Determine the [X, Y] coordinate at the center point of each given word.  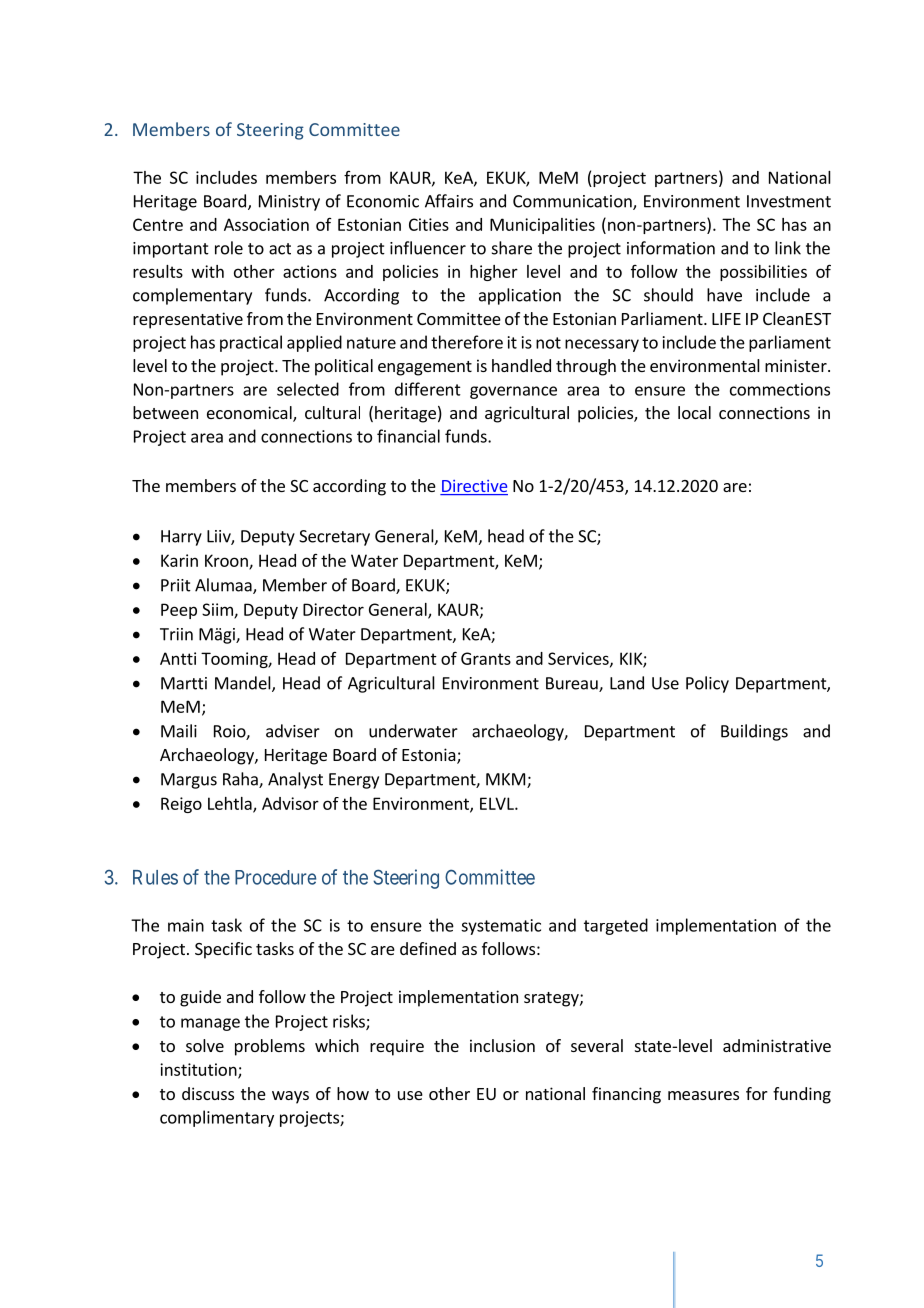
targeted [616, 926]
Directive [474, 487]
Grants [486, 658]
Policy [707, 684]
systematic [501, 927]
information [671, 248]
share [512, 248]
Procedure [275, 877]
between [165, 412]
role [229, 248]
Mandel [244, 684]
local [694, 412]
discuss [208, 1093]
